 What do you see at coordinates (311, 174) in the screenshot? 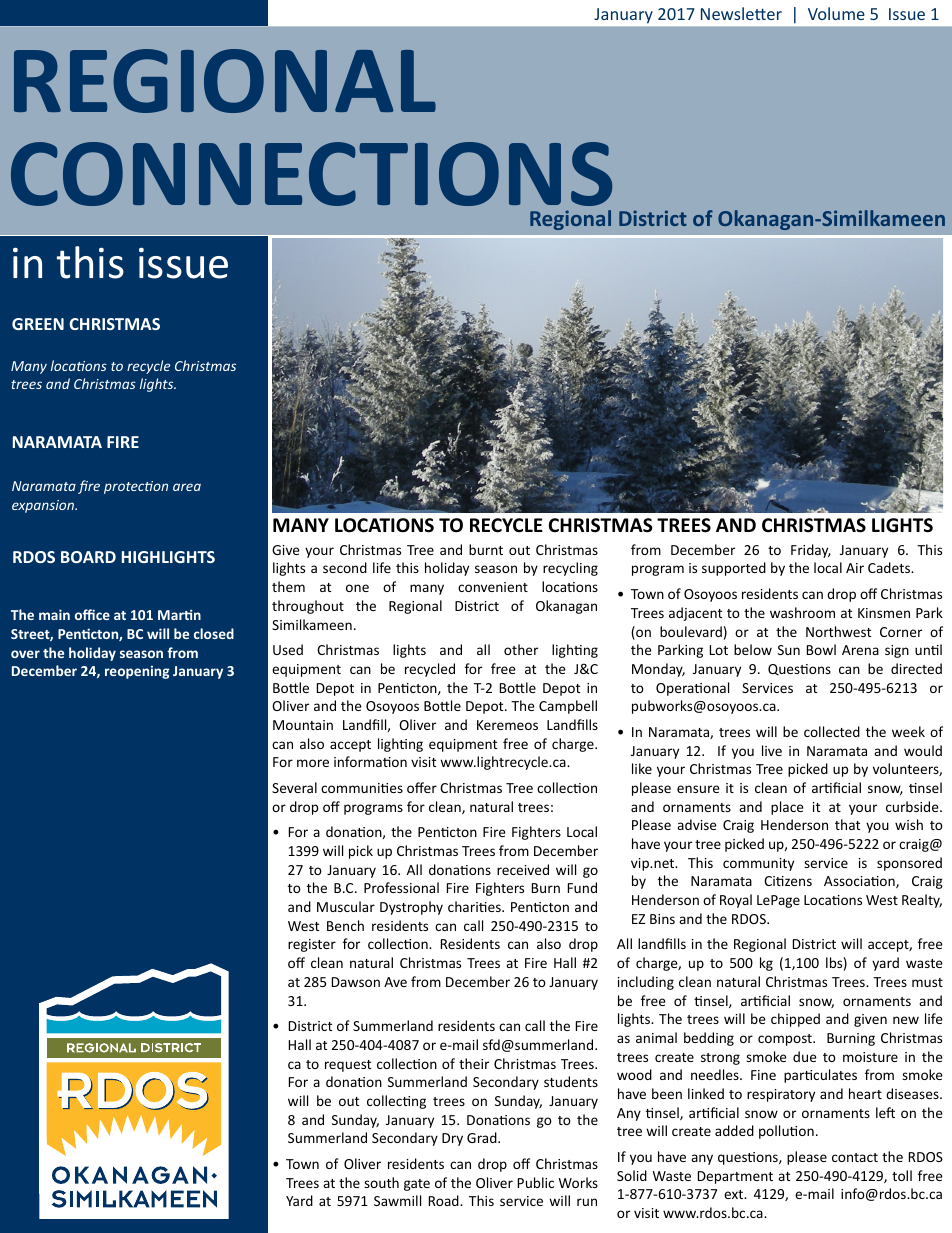
I see `CONNECTIONS` at bounding box center [311, 174].
